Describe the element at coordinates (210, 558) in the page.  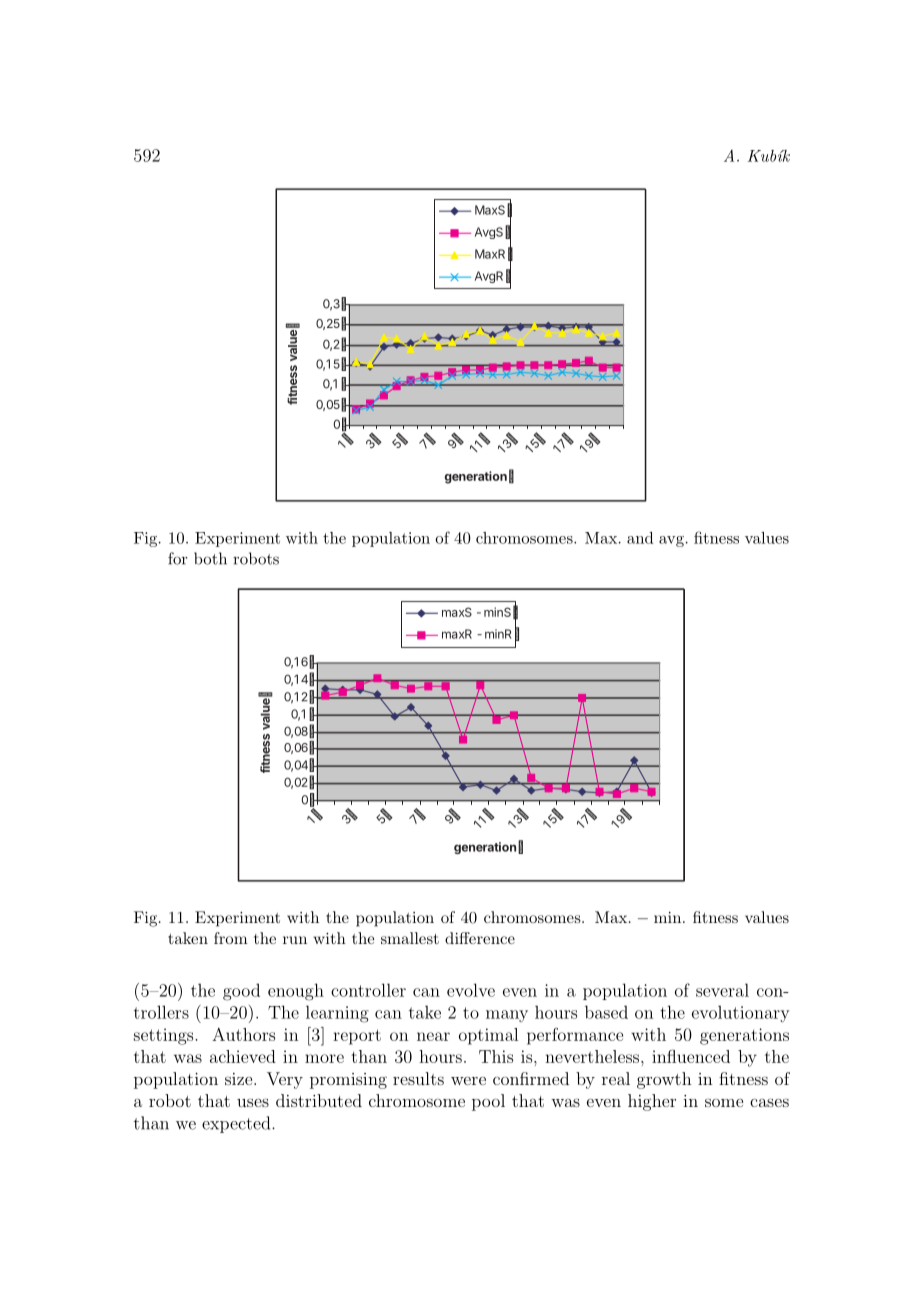
I see `both` at that location.
